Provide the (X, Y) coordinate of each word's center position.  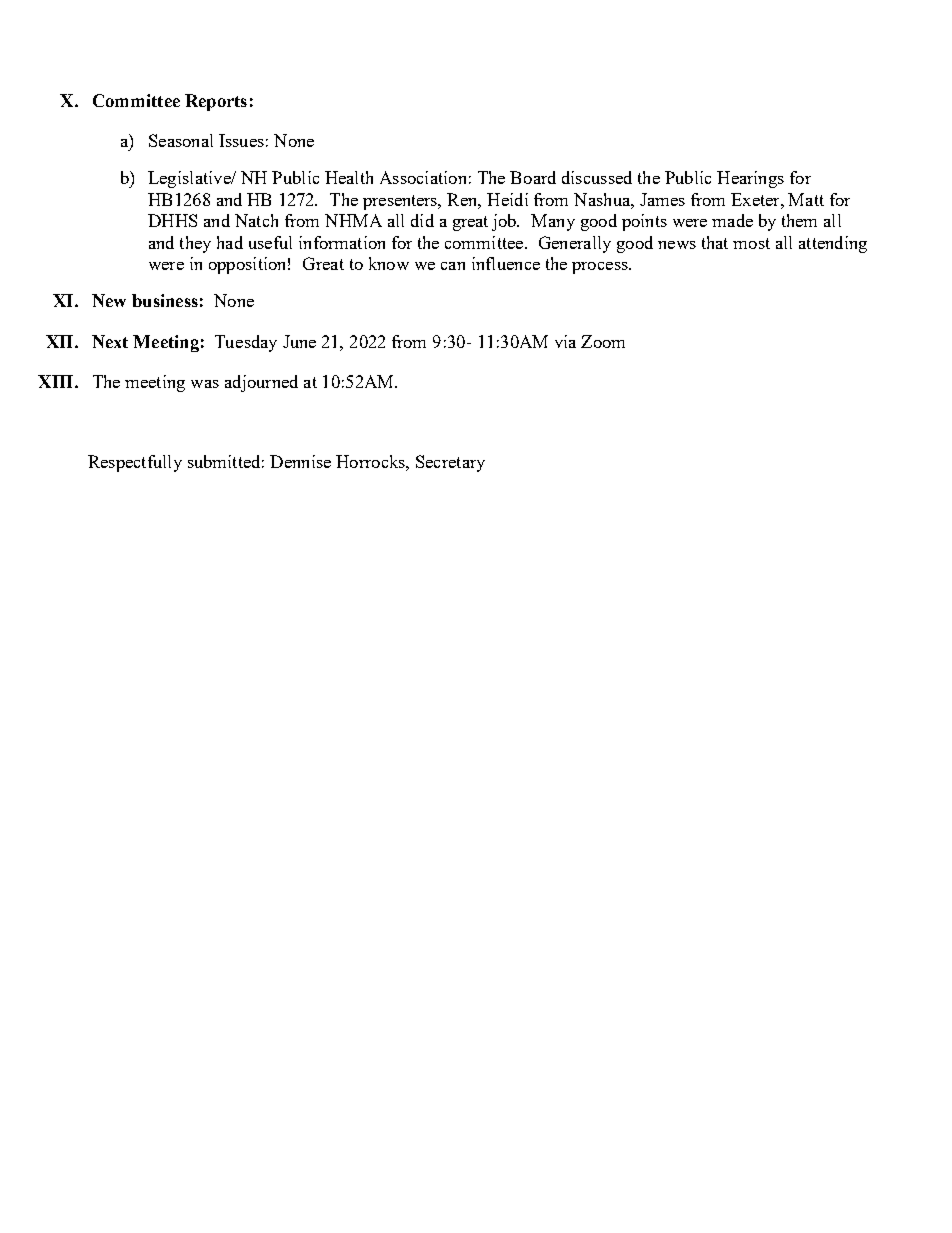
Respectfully (135, 463)
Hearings (750, 179)
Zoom (603, 341)
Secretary (450, 463)
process (601, 268)
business (165, 300)
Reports (216, 102)
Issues (241, 140)
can (453, 266)
